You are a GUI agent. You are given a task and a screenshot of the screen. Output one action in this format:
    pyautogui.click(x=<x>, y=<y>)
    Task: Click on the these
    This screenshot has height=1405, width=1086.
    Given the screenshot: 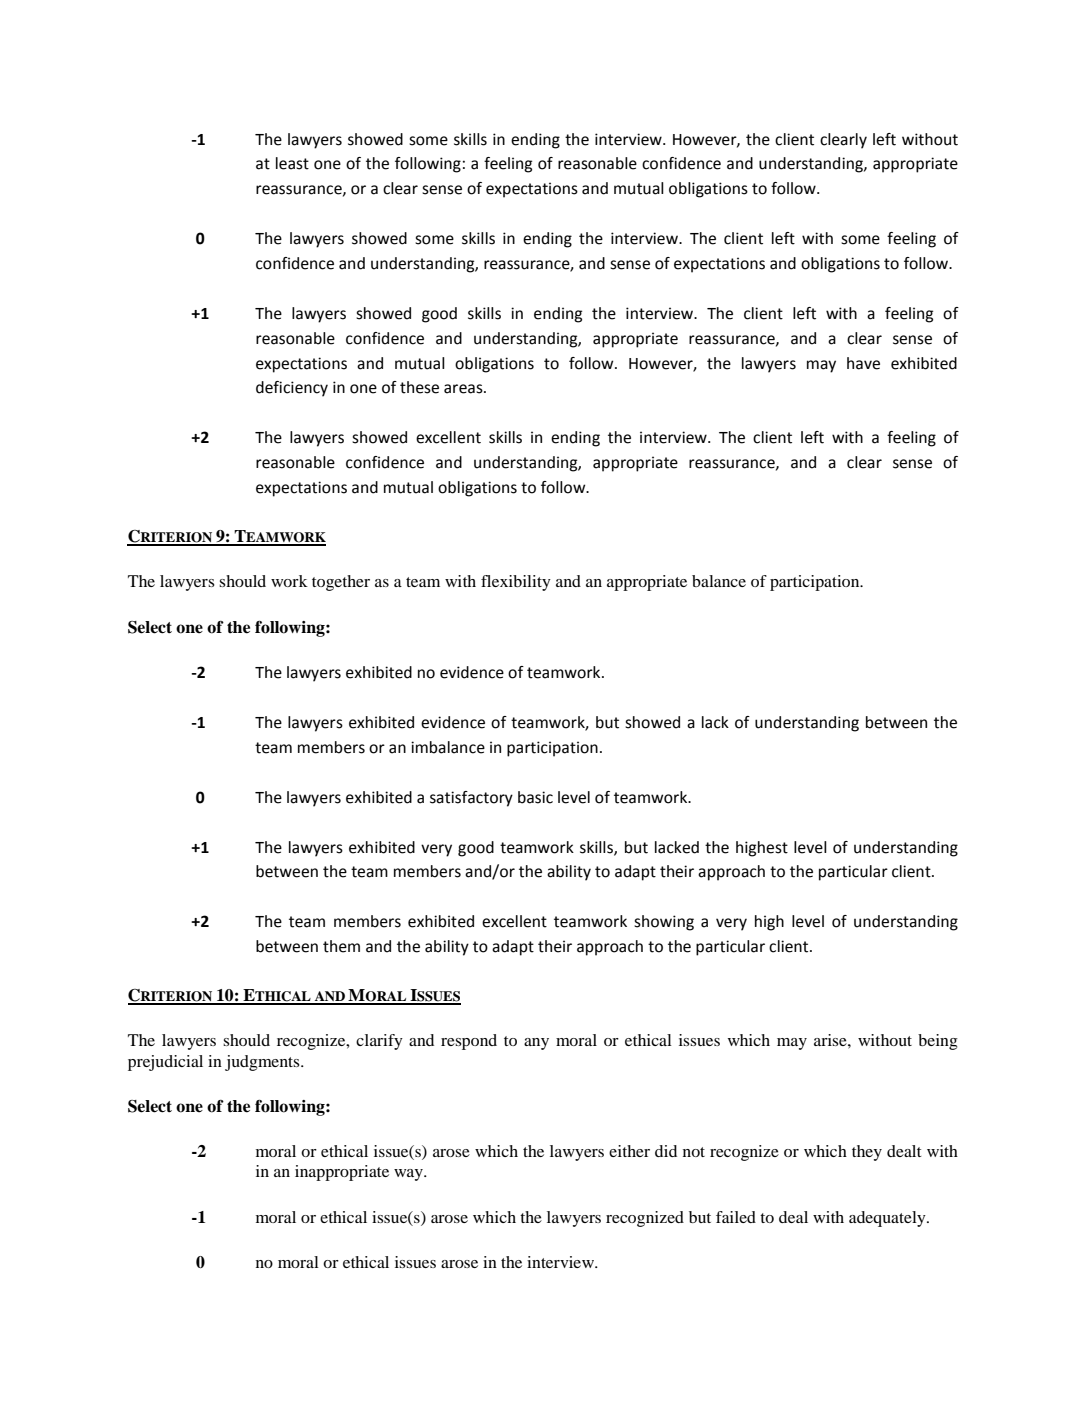 What is the action you would take?
    pyautogui.click(x=419, y=387)
